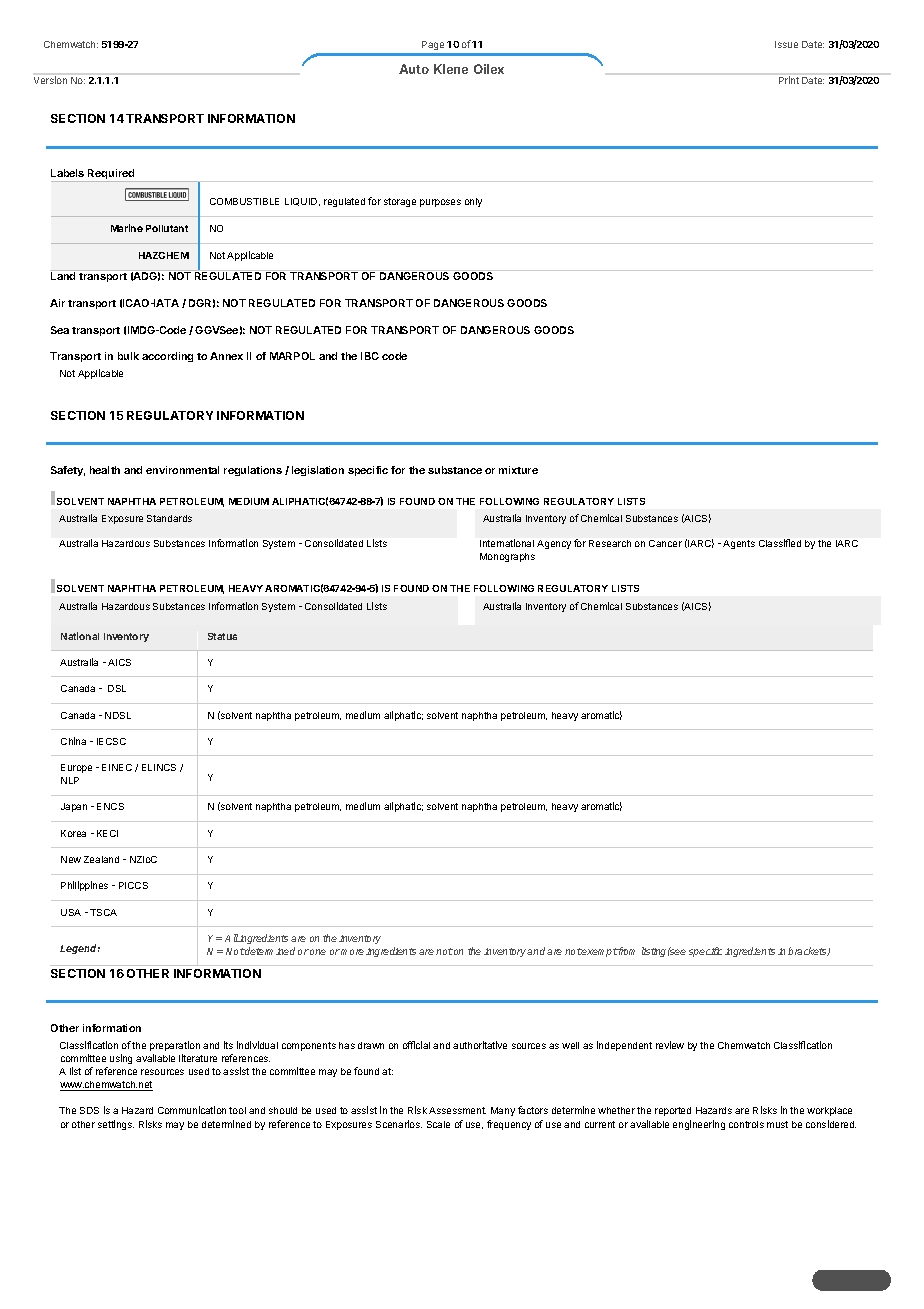 This image has height=1309, width=924. I want to click on Europe, so click(76, 768).
